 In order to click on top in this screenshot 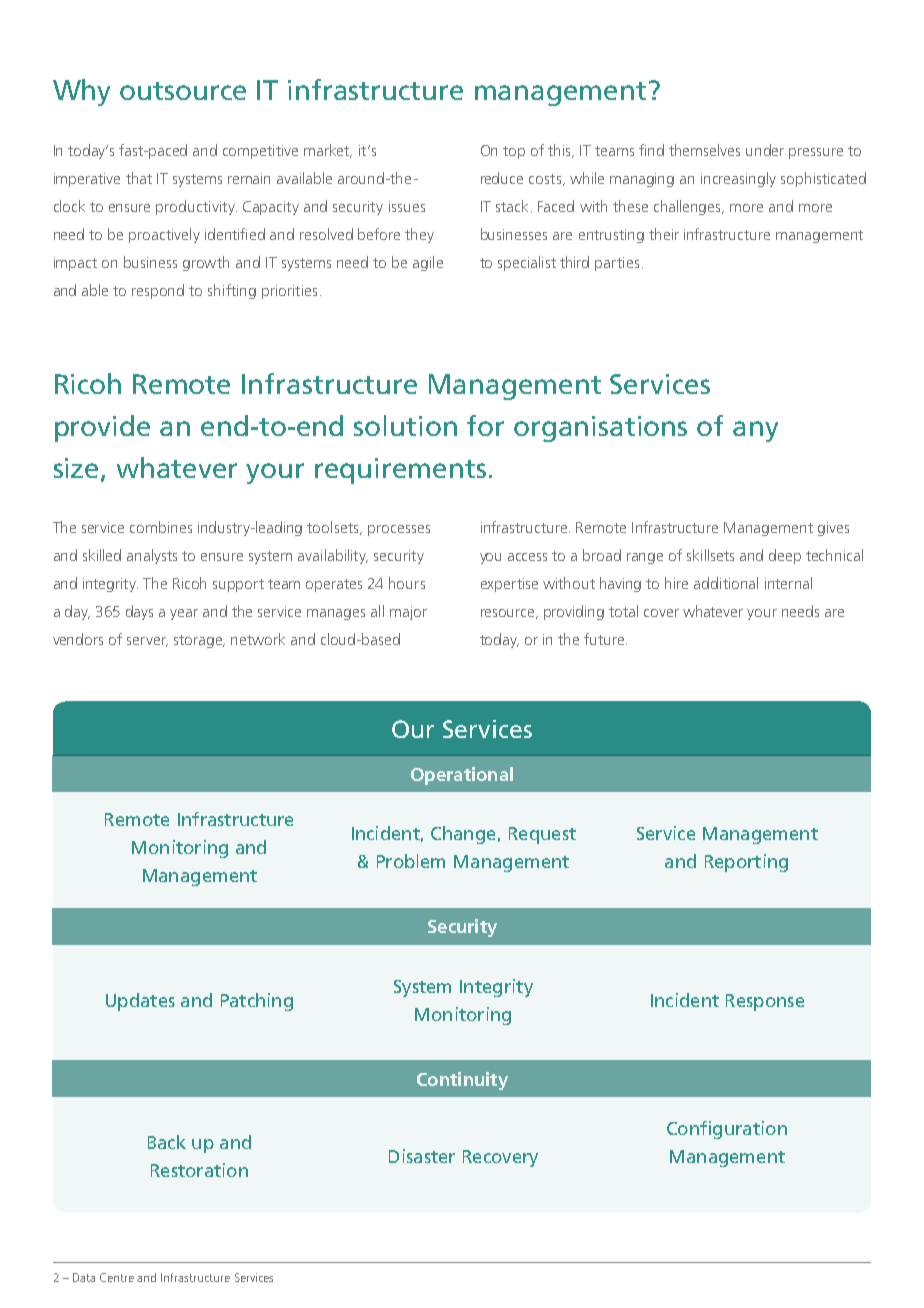, I will do `click(514, 152)`.
